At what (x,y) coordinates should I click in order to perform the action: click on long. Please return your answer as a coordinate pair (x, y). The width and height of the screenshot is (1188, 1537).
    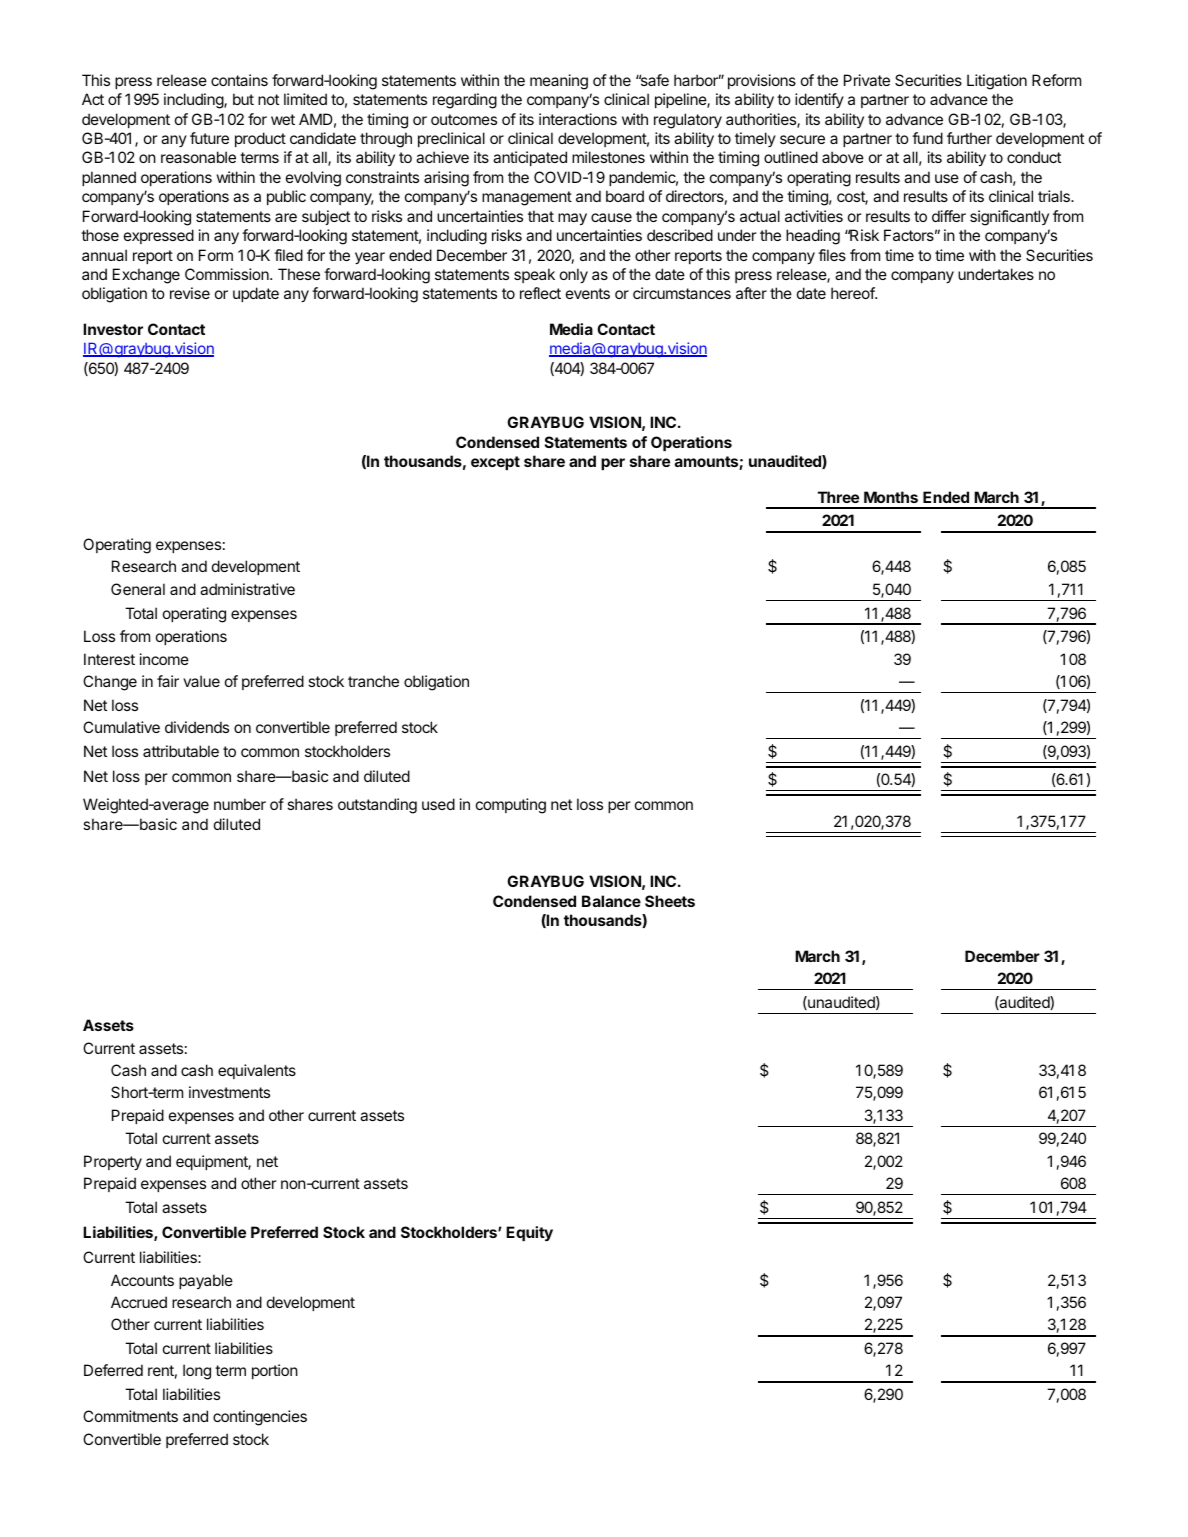
    Looking at the image, I should click on (197, 1372).
